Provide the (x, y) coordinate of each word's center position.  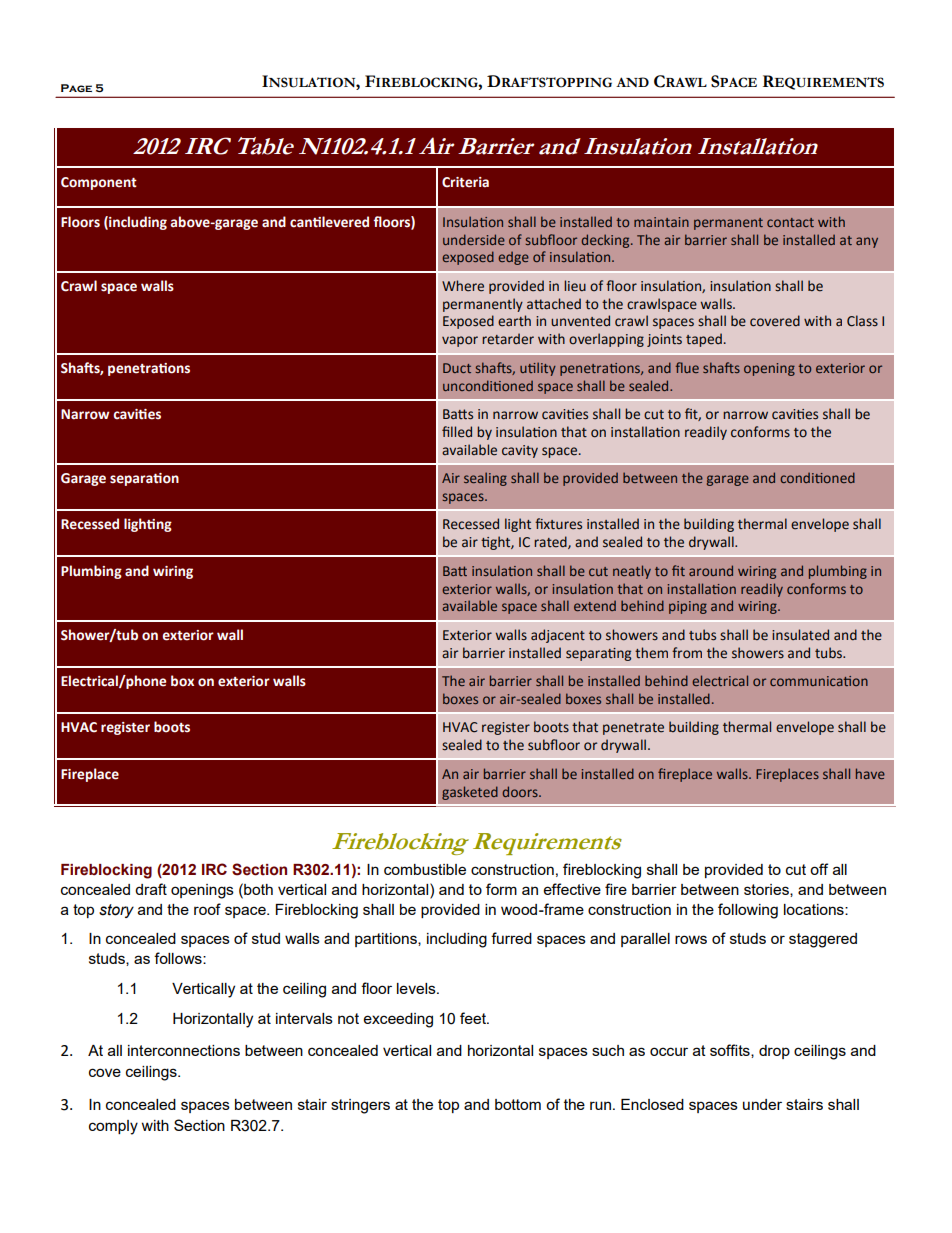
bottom (518, 1104)
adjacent (558, 636)
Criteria (465, 182)
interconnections (184, 1050)
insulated (800, 635)
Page (76, 88)
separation (144, 479)
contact (790, 222)
